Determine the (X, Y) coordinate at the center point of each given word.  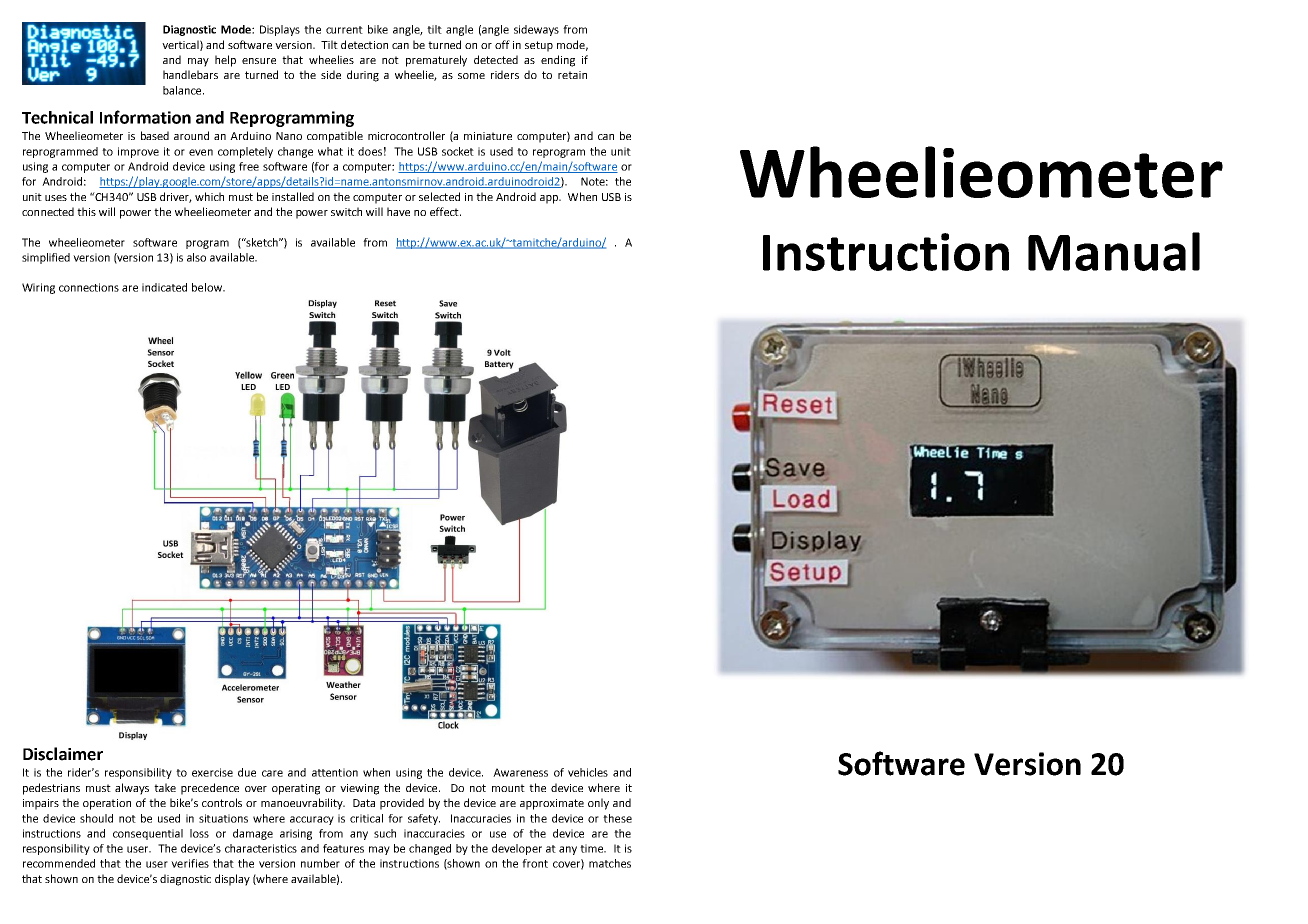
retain (572, 75)
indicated (164, 287)
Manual (1114, 251)
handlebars (190, 74)
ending (558, 61)
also (196, 257)
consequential (148, 834)
